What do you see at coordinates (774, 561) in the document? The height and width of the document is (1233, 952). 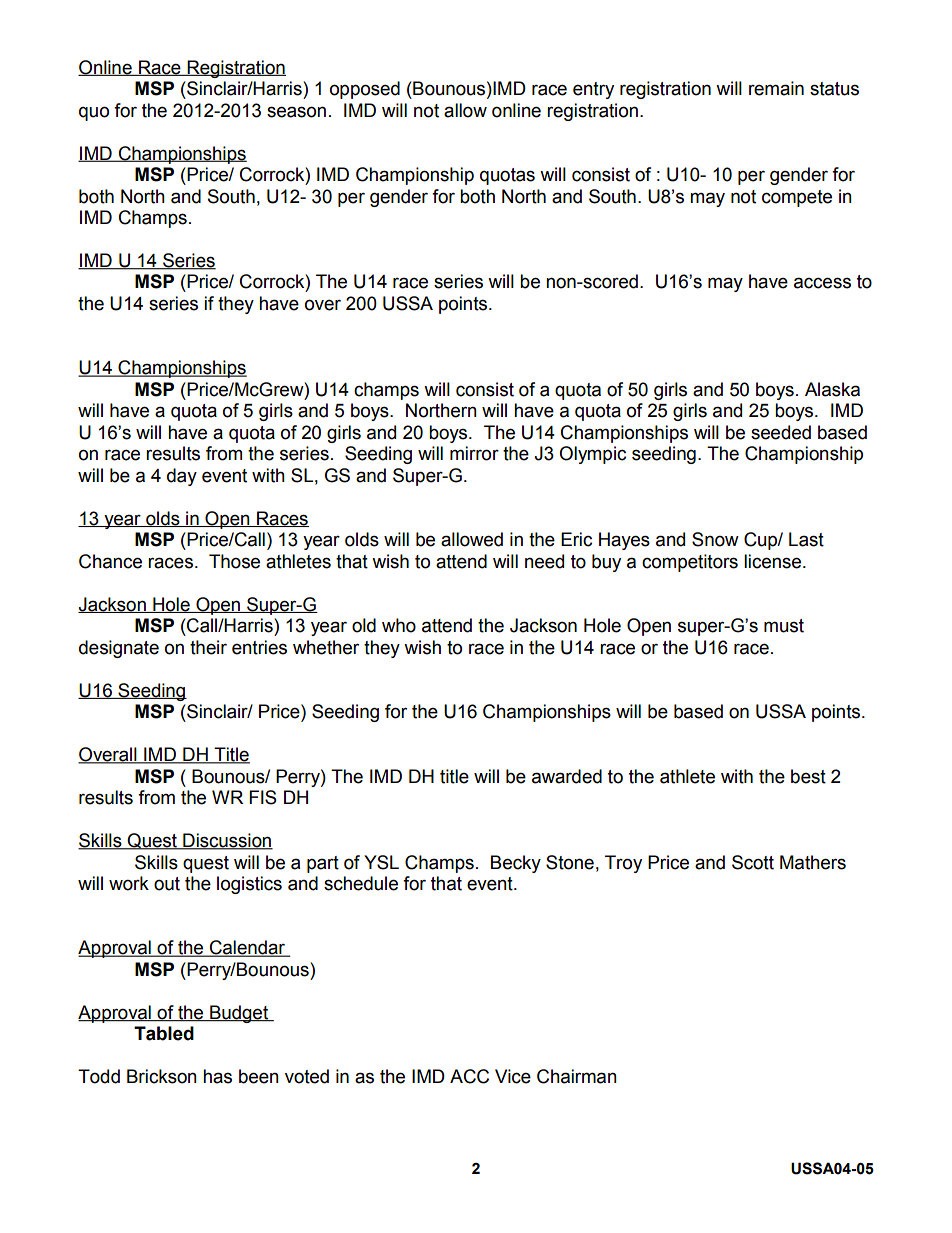 I see `license` at bounding box center [774, 561].
